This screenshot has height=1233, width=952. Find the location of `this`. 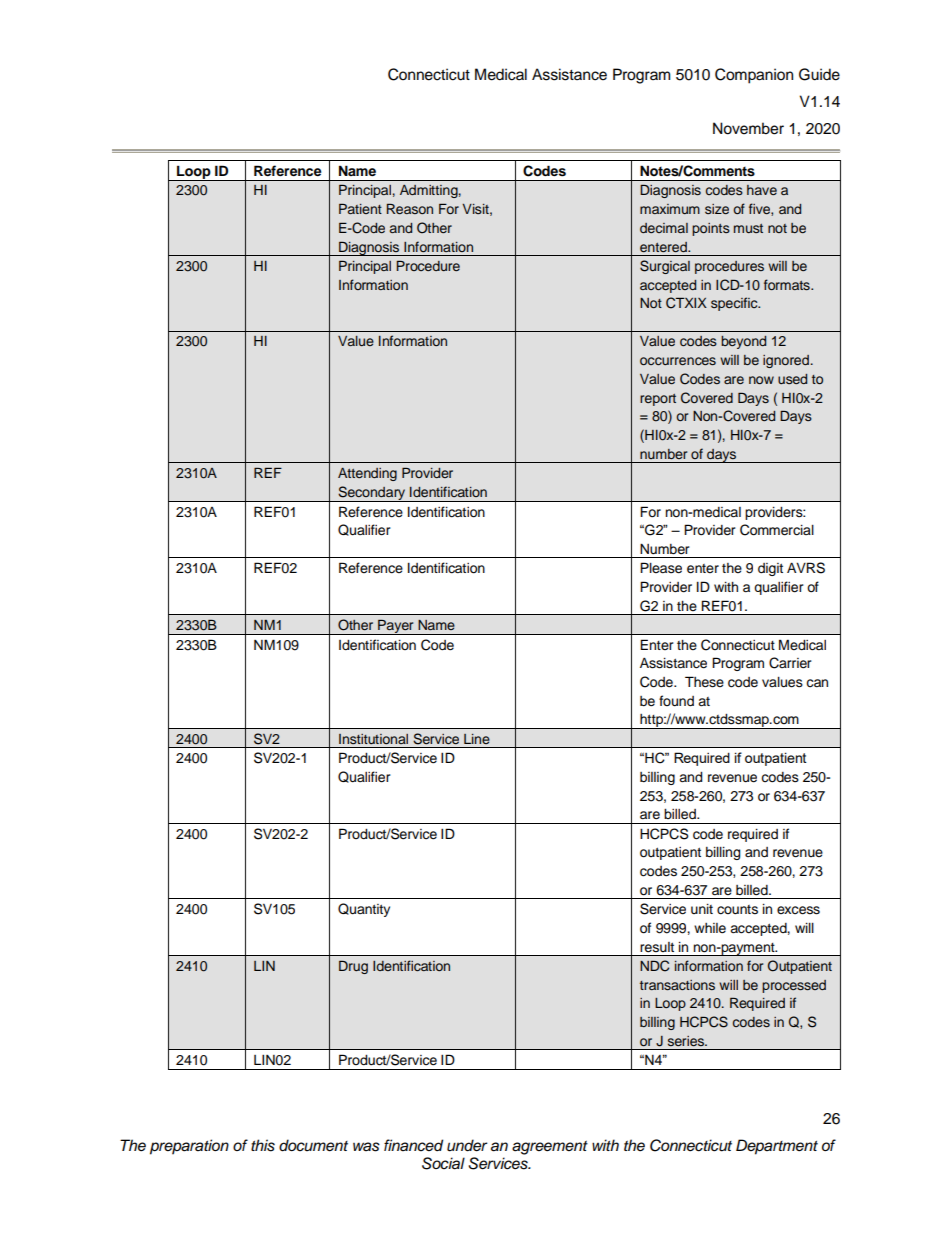

this is located at coordinates (263, 1145).
